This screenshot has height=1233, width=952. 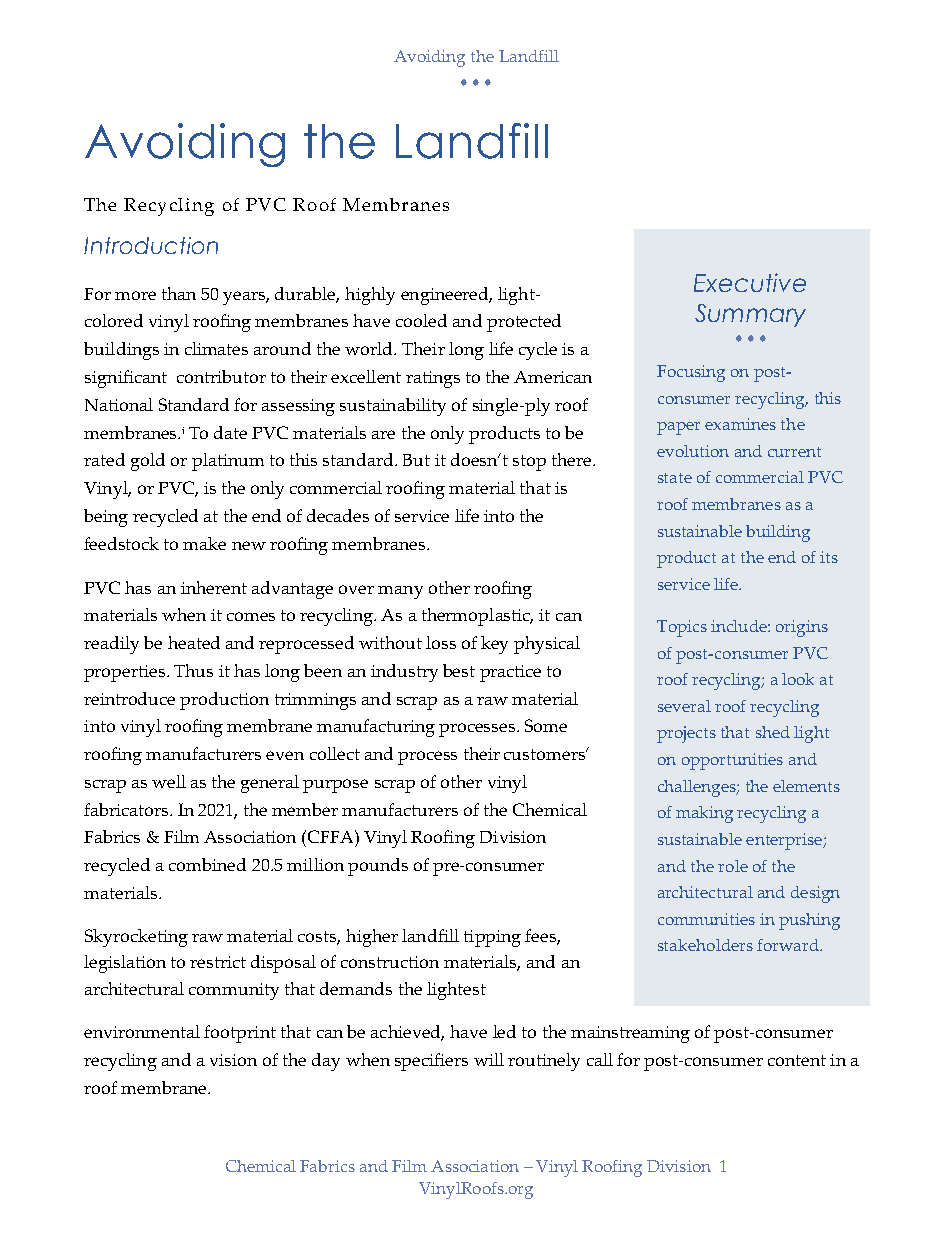 I want to click on will, so click(x=489, y=1059).
